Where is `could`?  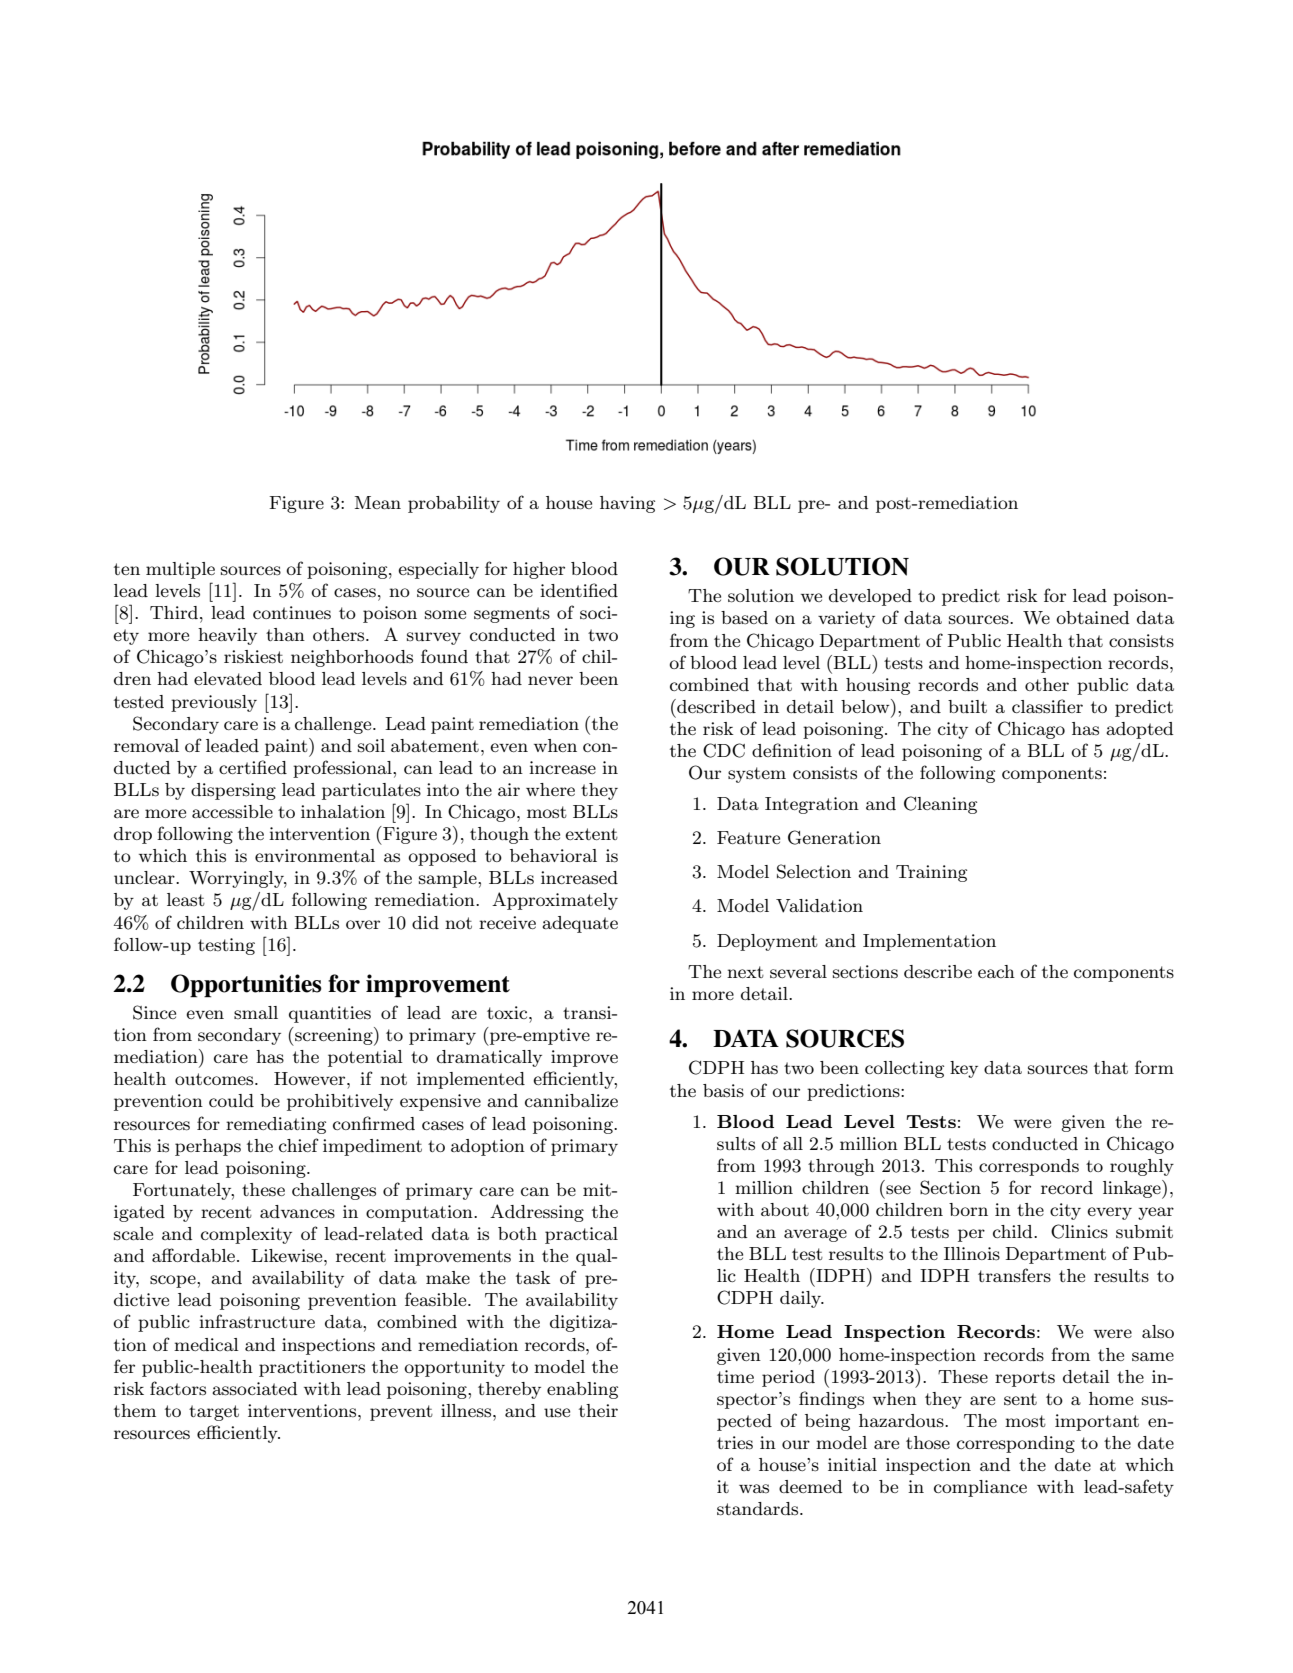 could is located at coordinates (231, 1100).
